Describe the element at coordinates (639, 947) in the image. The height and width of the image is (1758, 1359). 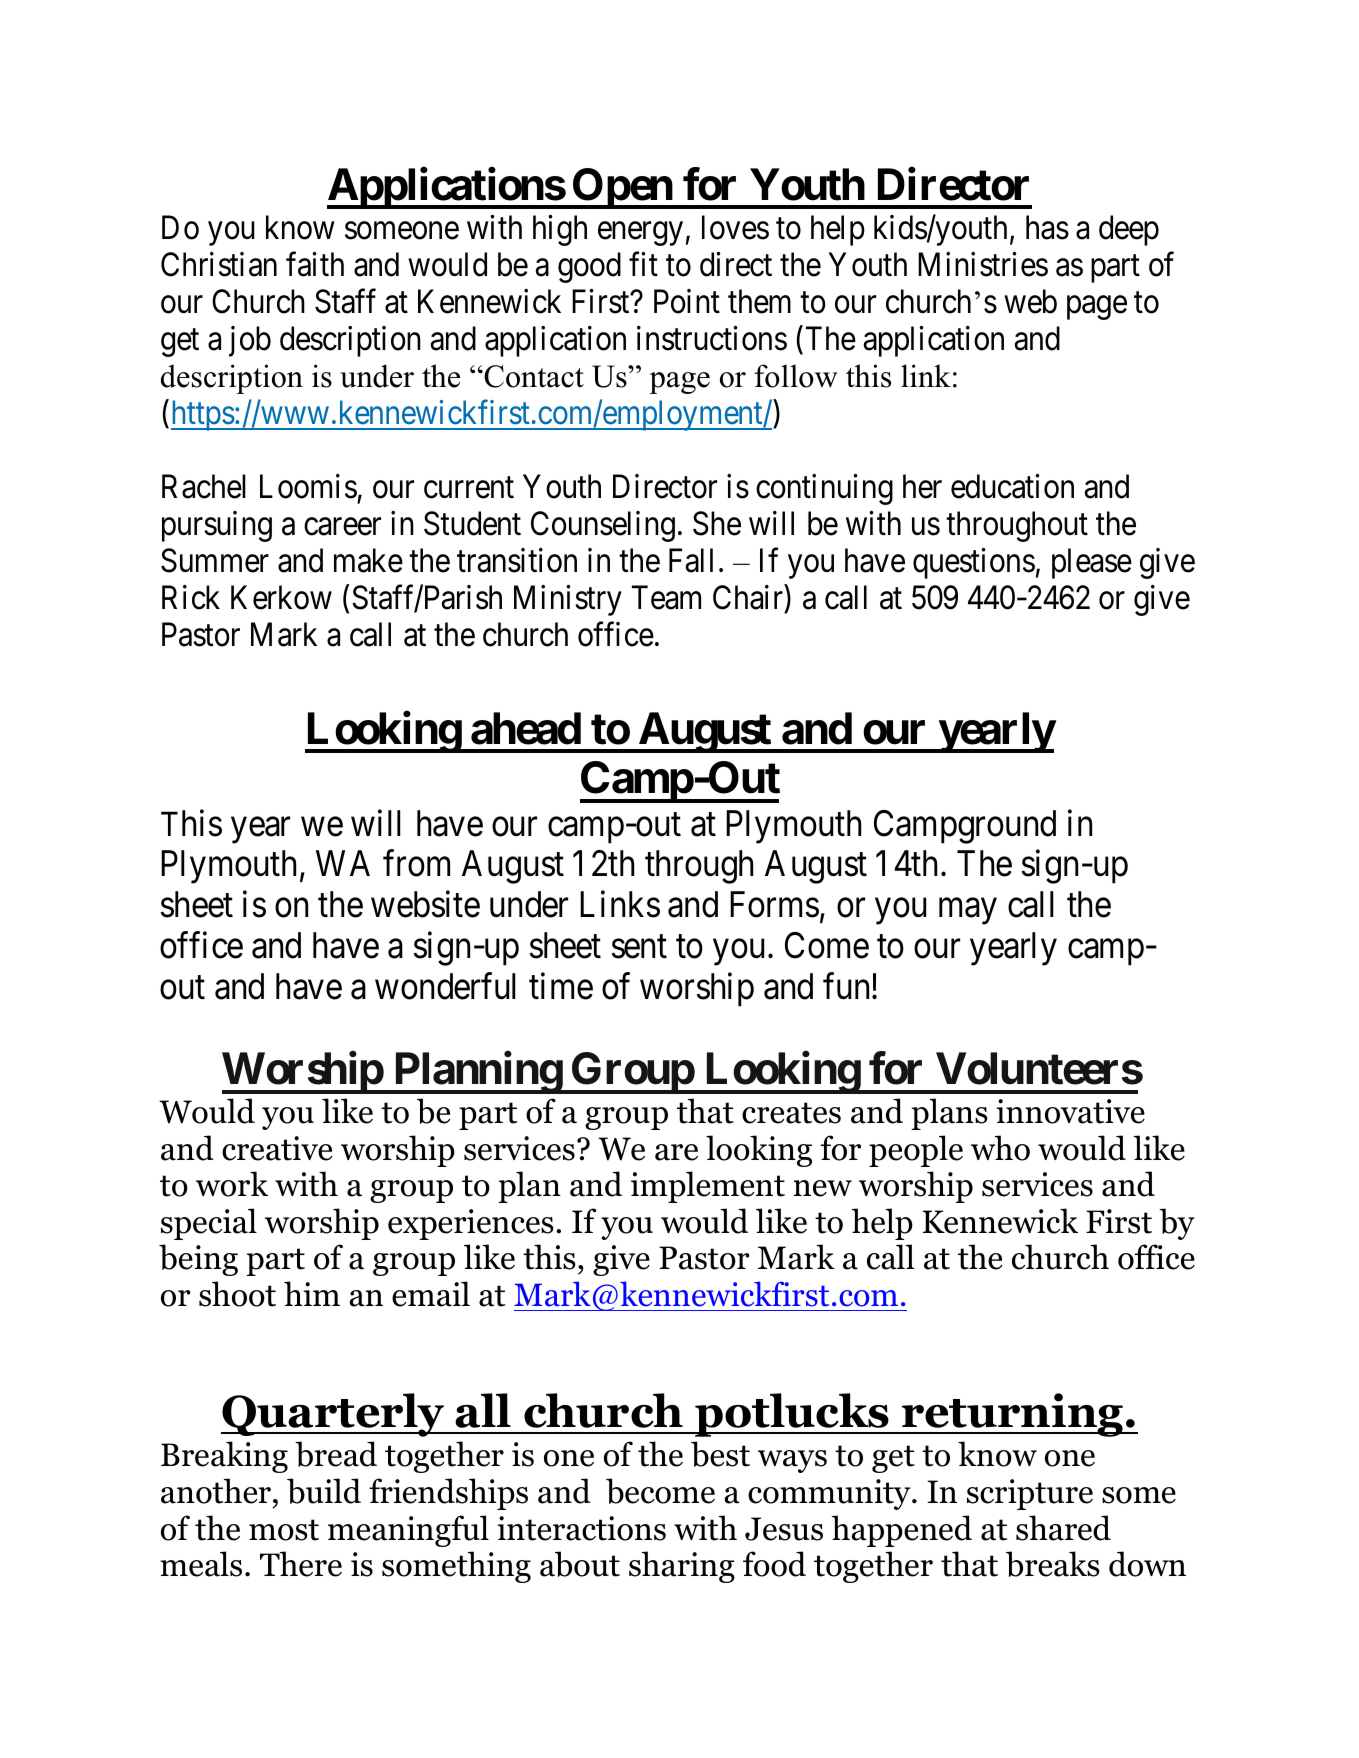
I see `sent` at that location.
